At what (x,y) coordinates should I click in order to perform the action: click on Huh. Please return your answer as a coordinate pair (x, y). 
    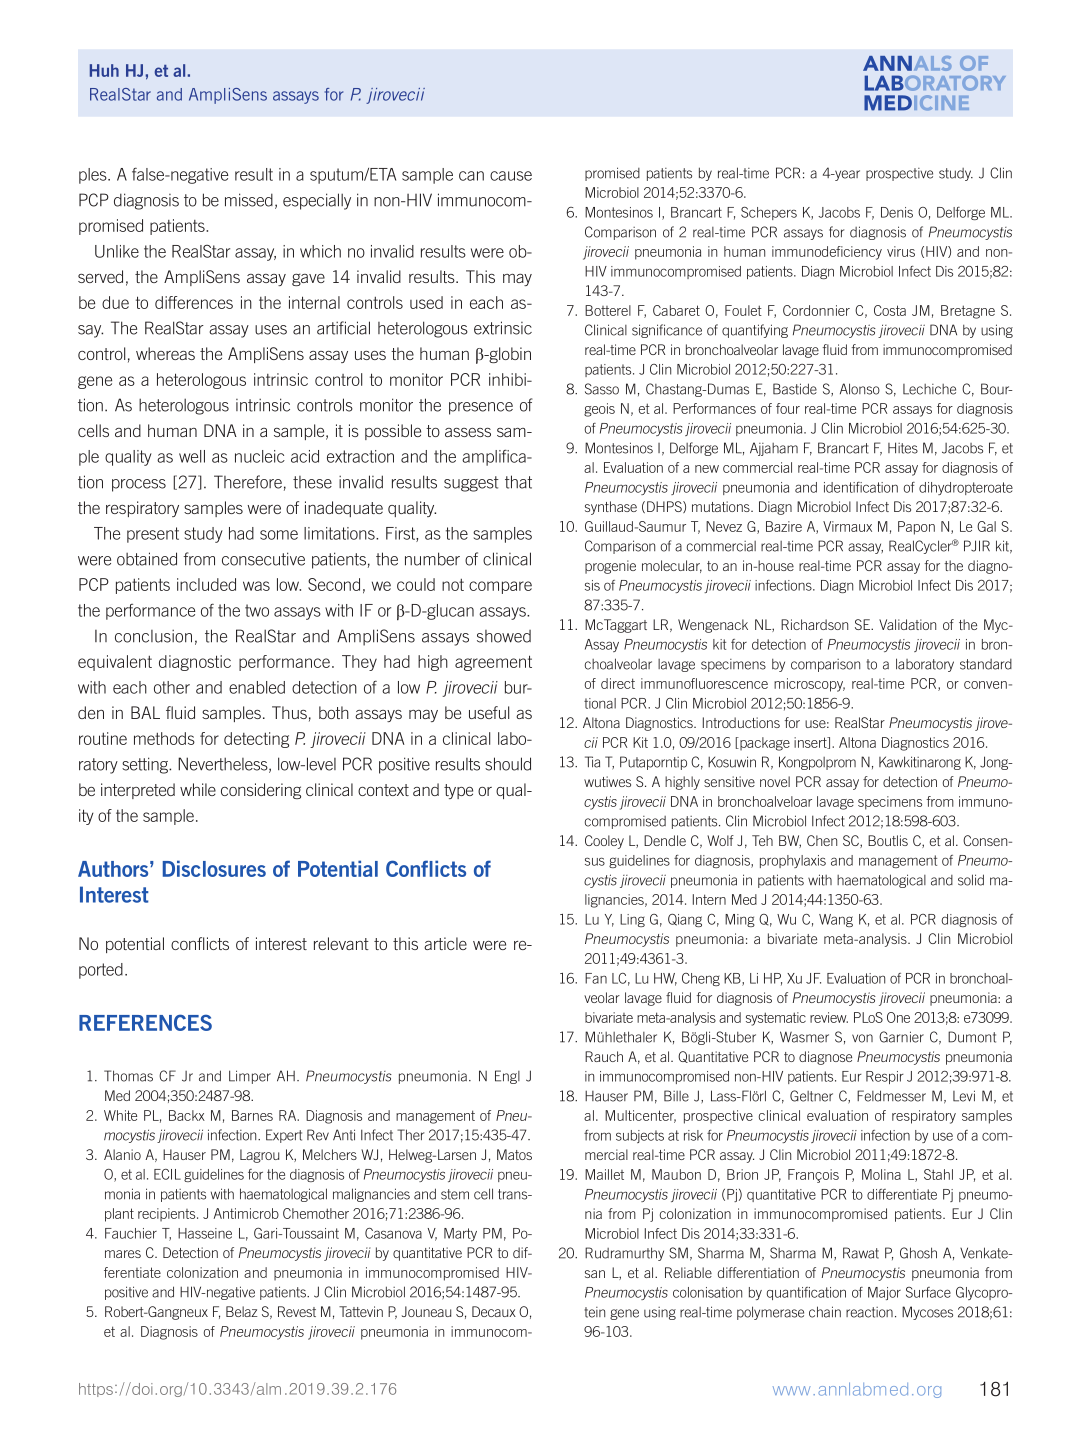
    Looking at the image, I should click on (104, 70).
